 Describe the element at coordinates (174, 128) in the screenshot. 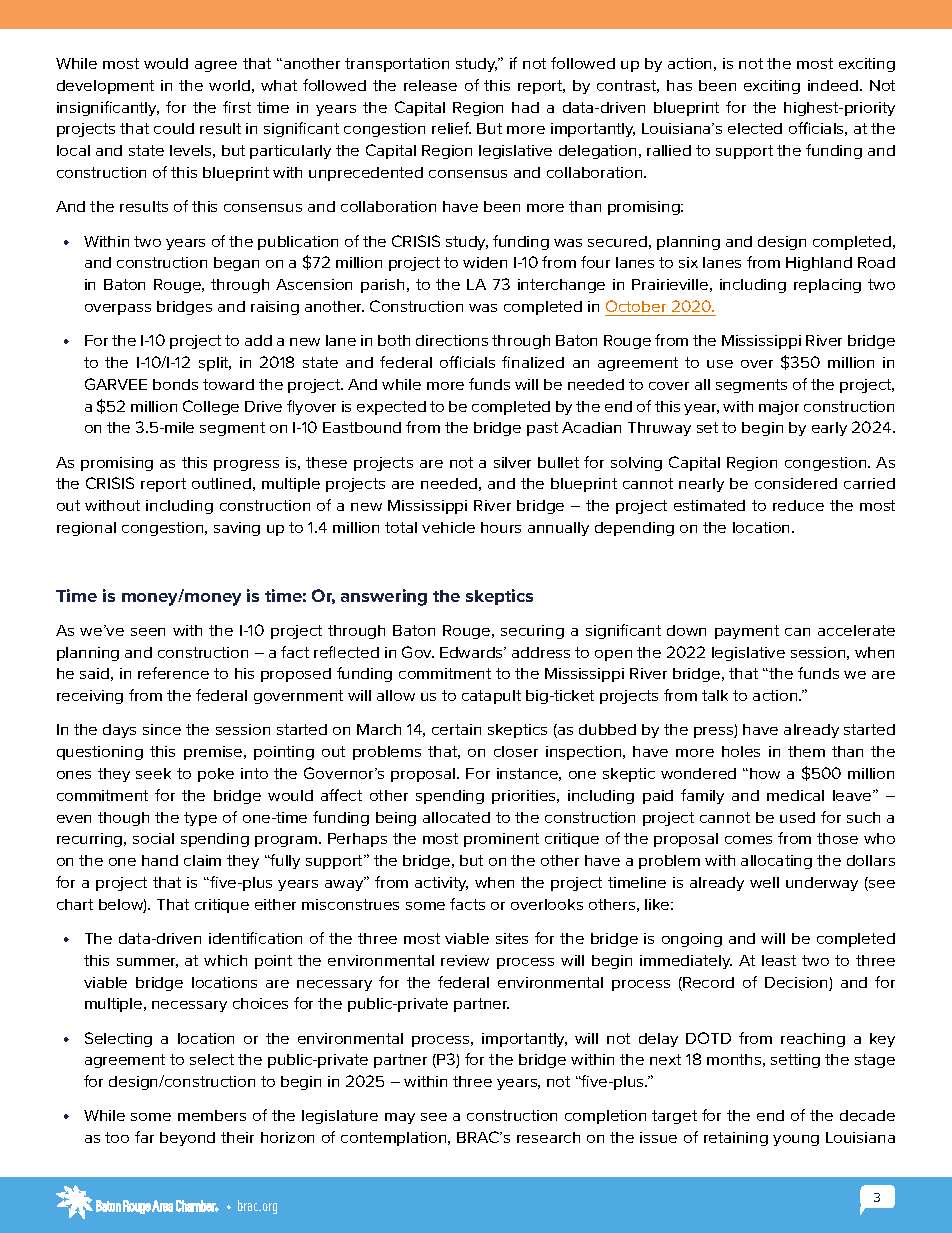

I see `could` at that location.
